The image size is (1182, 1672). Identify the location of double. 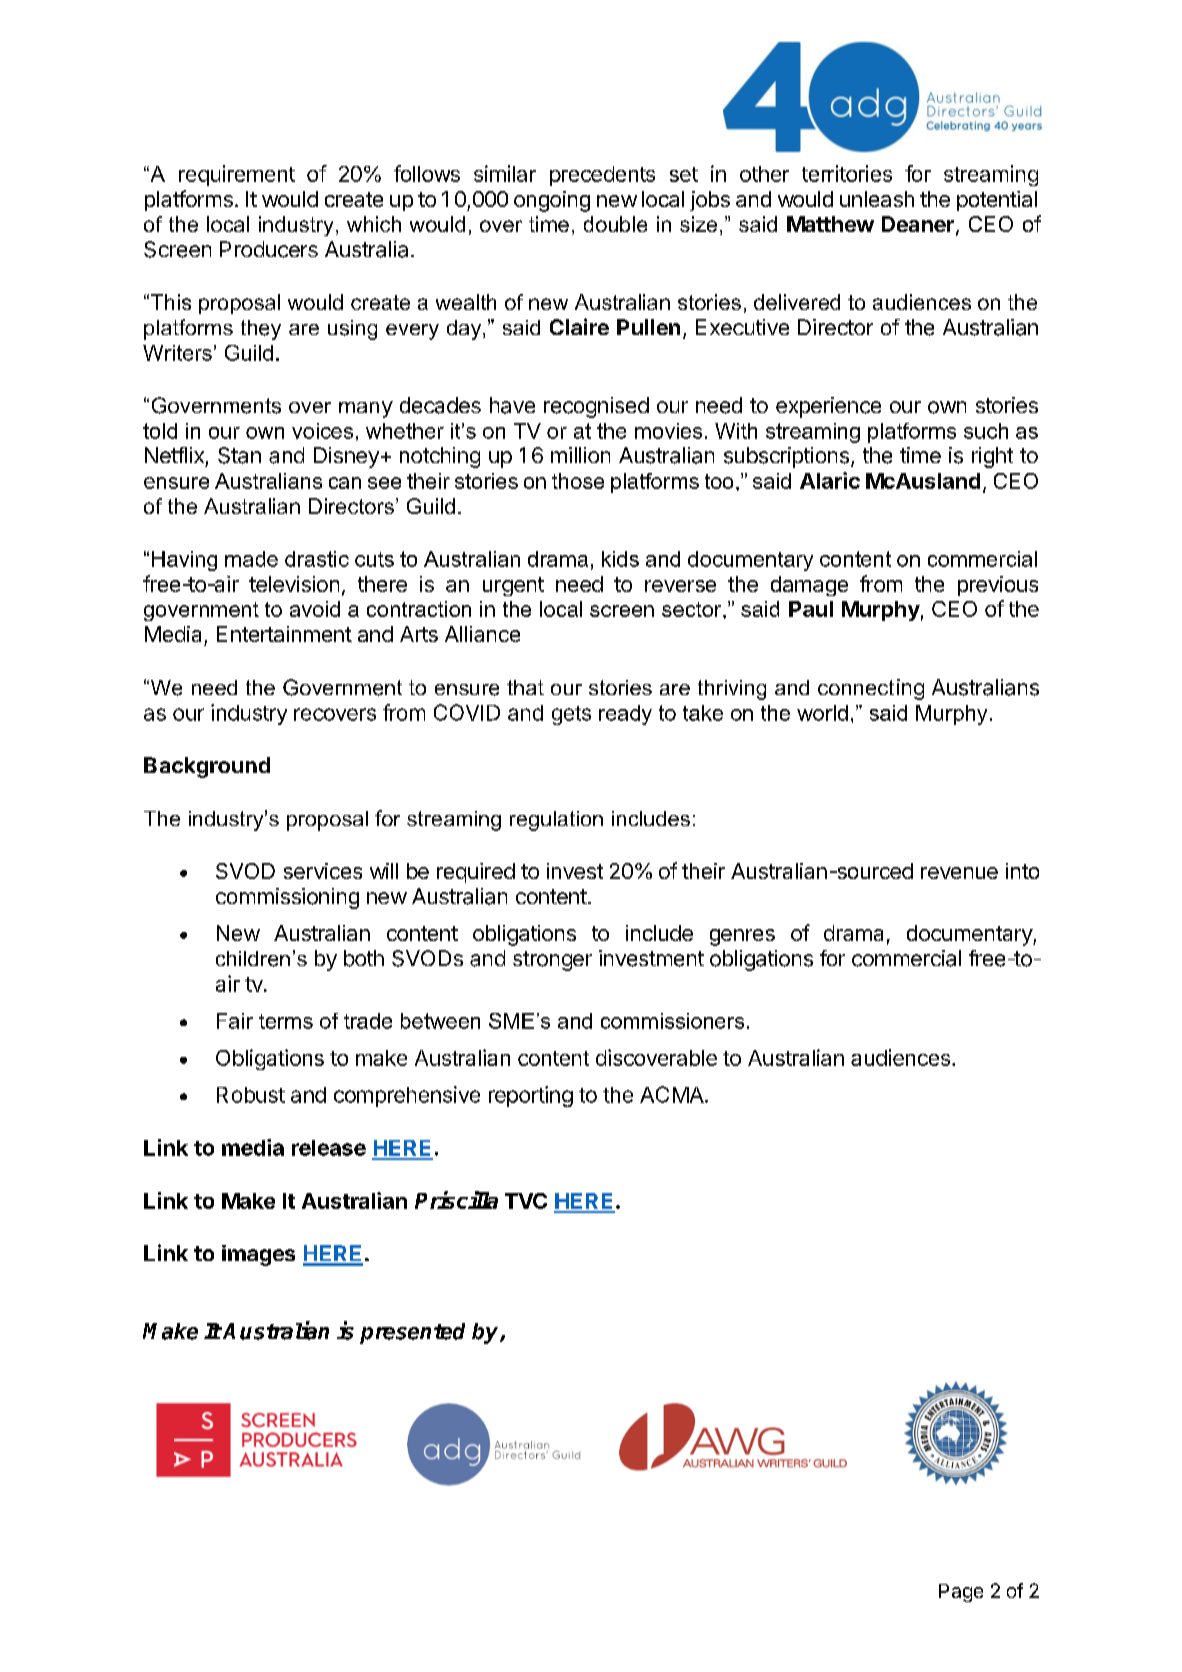
(615, 224).
